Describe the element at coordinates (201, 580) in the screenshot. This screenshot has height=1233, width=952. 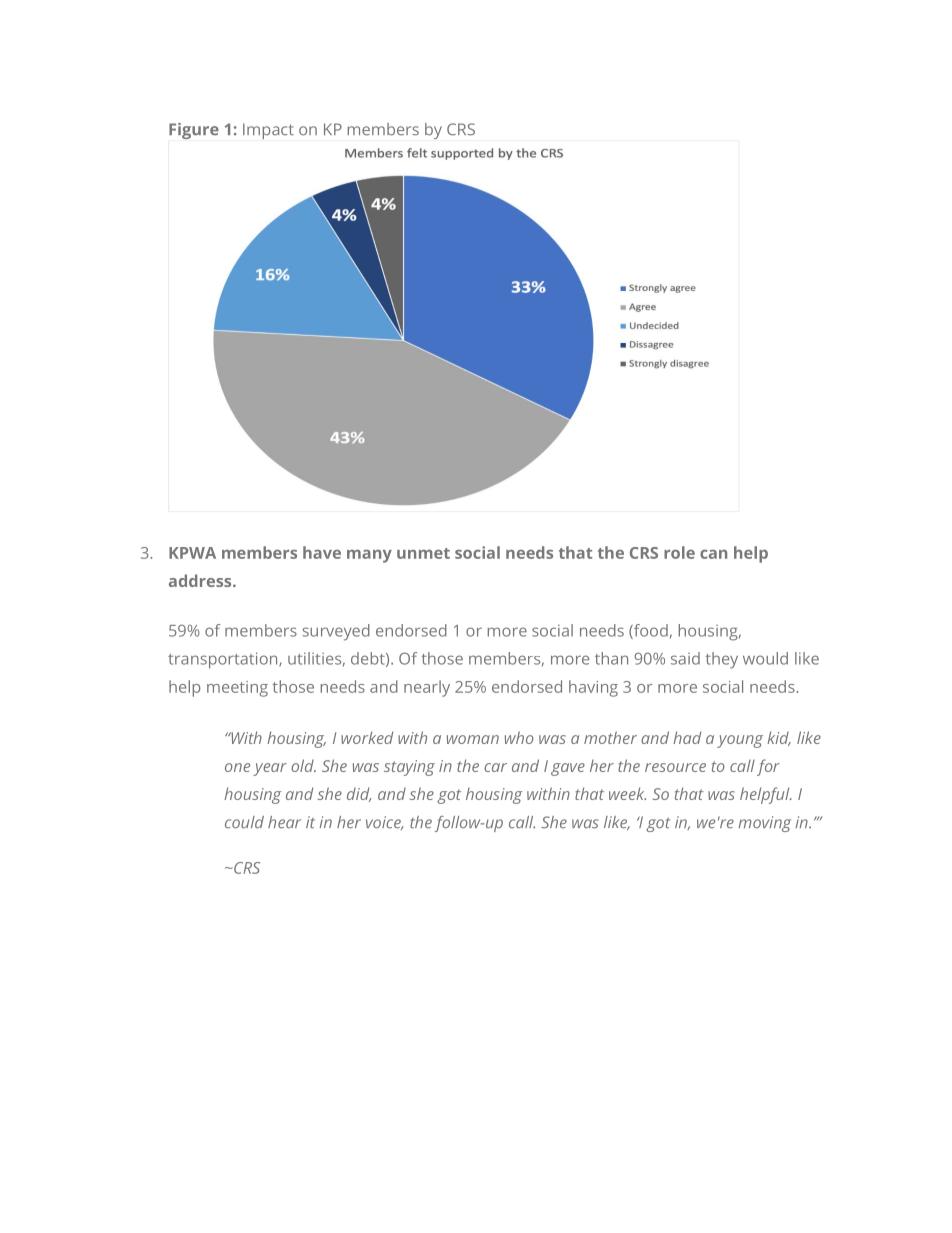
I see `address` at that location.
